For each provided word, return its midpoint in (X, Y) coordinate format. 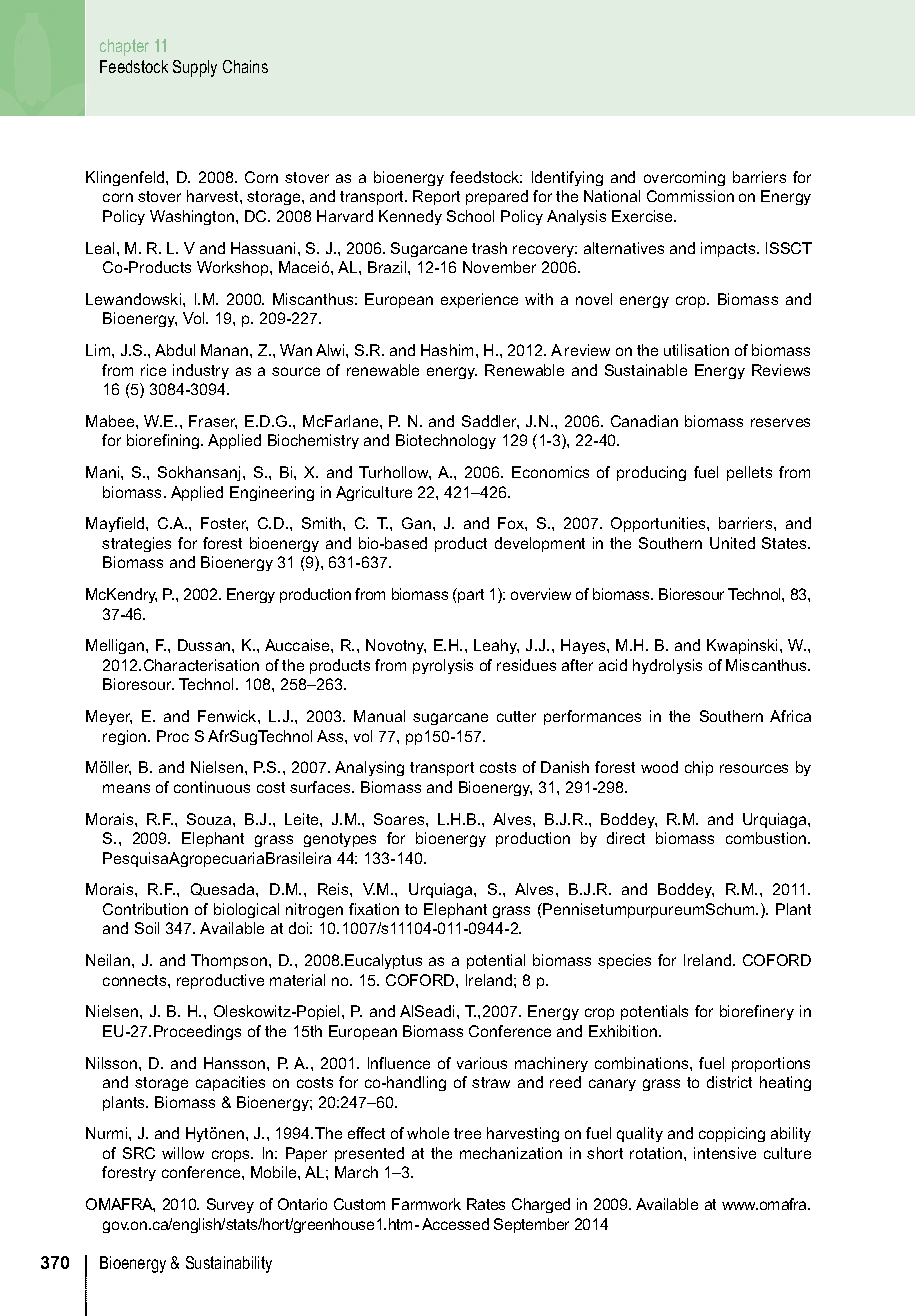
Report (436, 197)
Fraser (213, 422)
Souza (210, 819)
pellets (749, 473)
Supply (195, 68)
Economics (550, 472)
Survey (230, 1205)
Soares (400, 819)
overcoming (684, 178)
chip (699, 768)
